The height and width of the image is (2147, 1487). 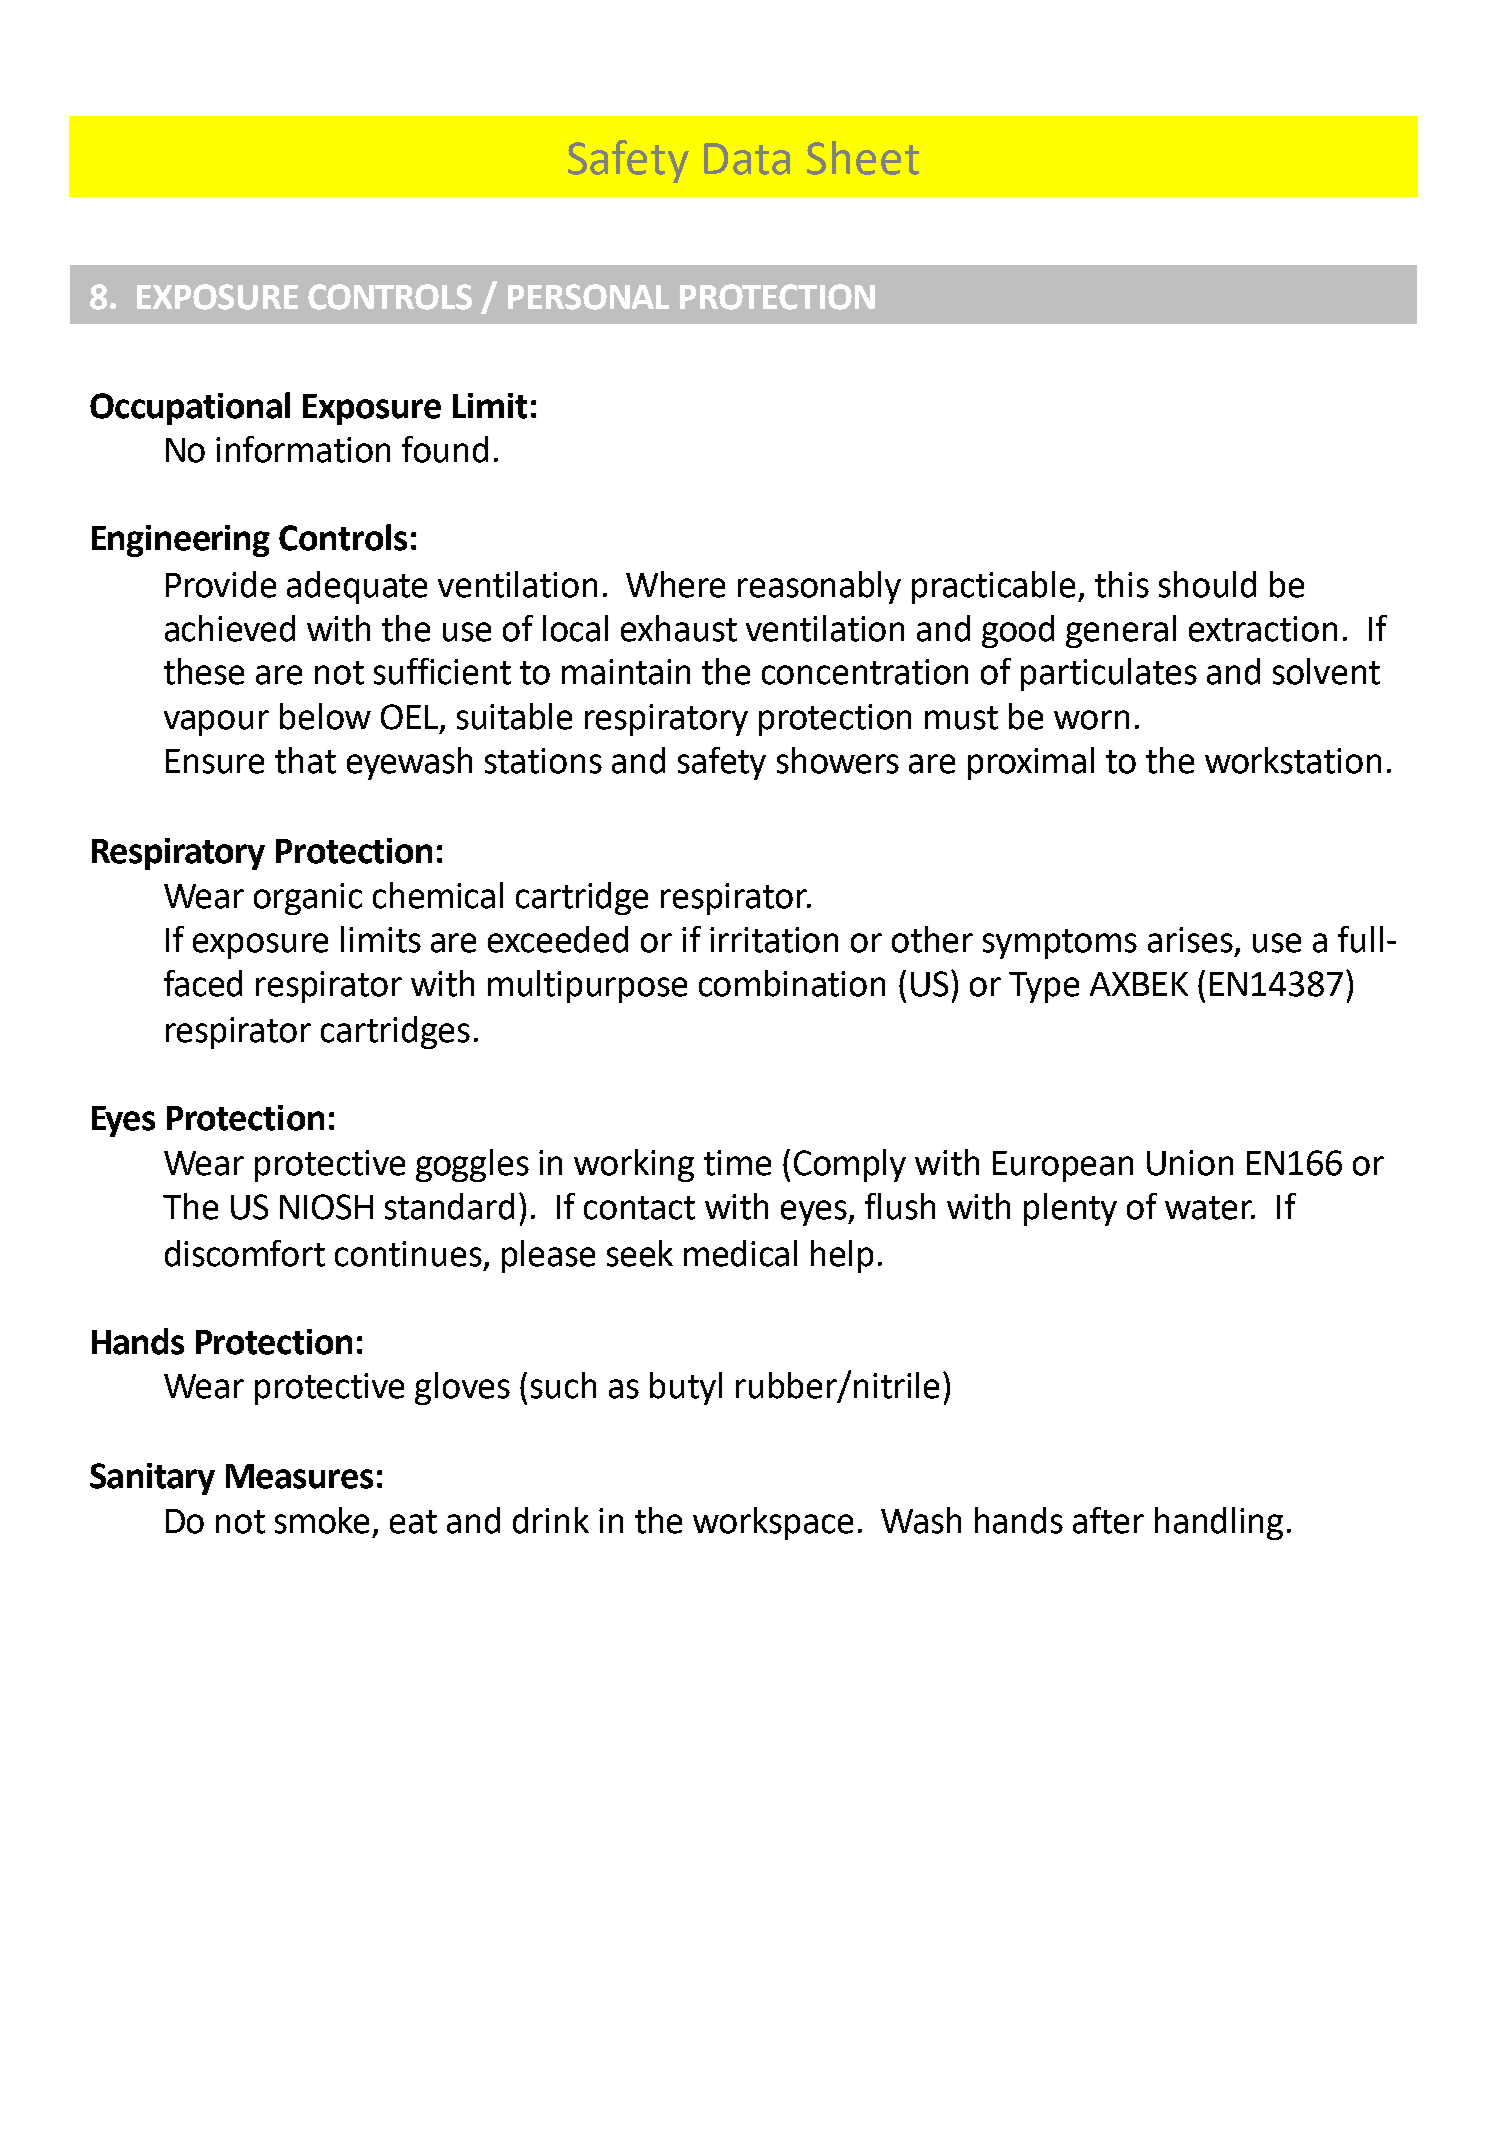 I want to click on should, so click(x=1207, y=584).
